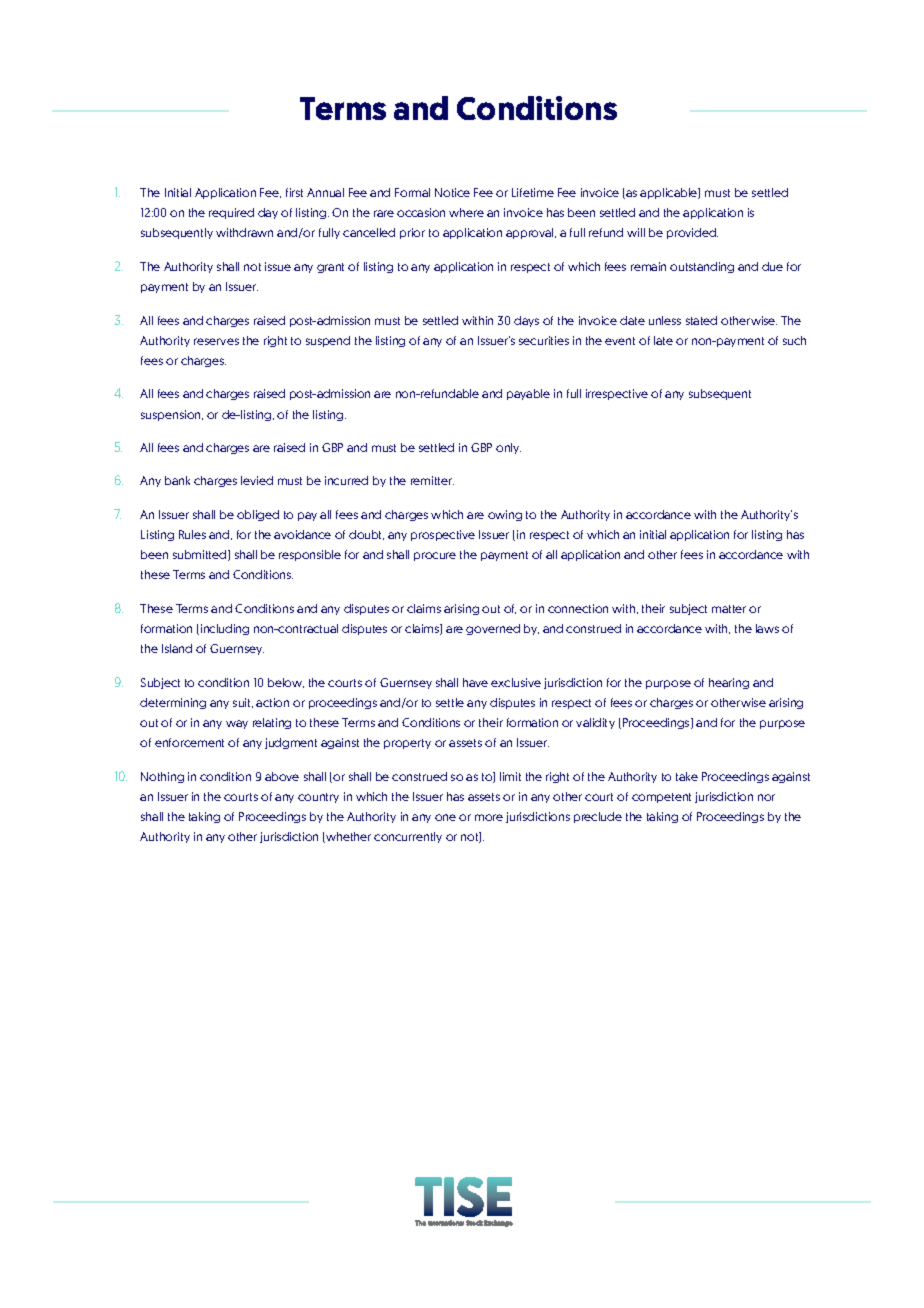 The width and height of the screenshot is (924, 1308). I want to click on more, so click(489, 817).
